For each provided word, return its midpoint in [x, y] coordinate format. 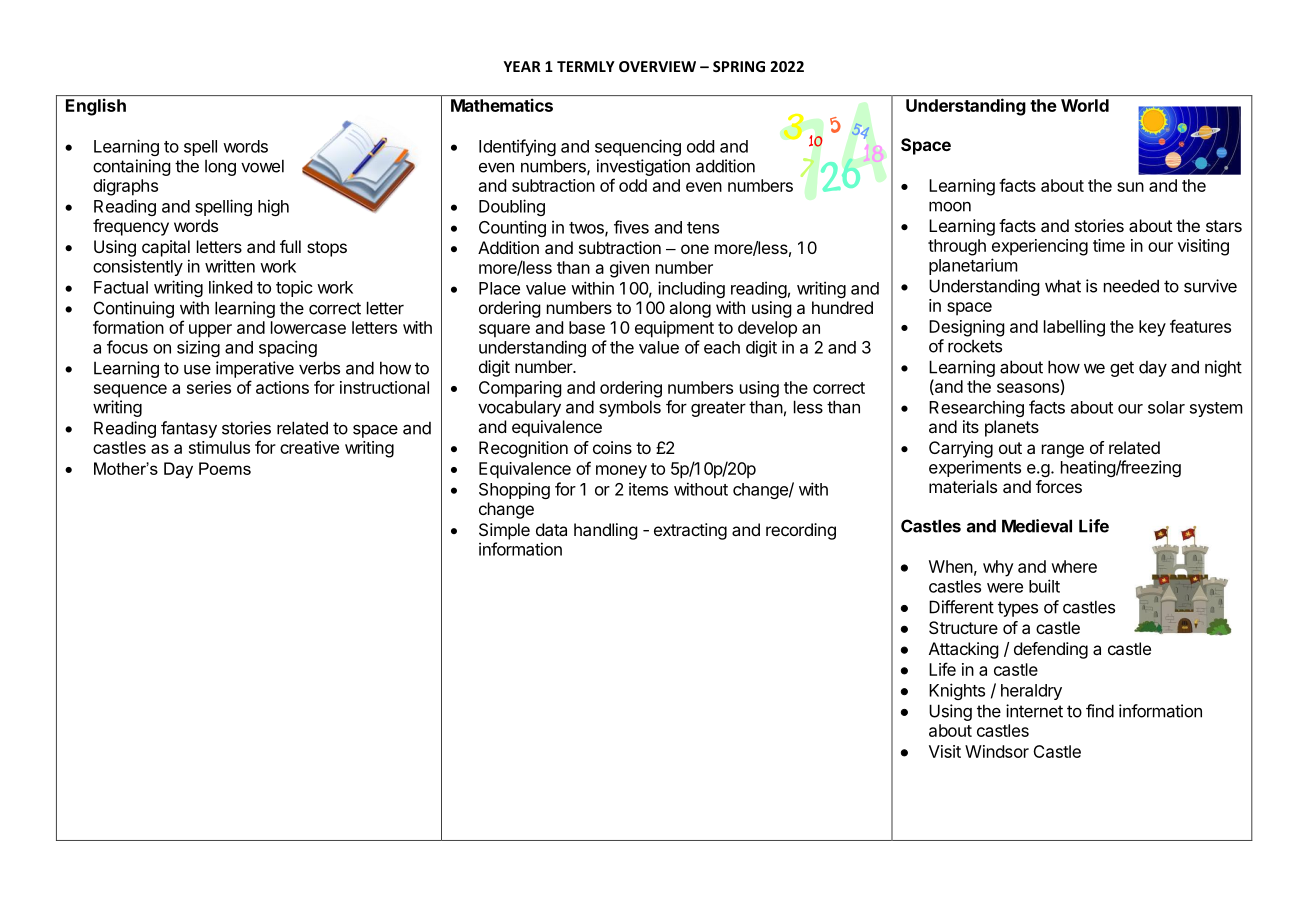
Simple [504, 531]
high [273, 207]
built [1044, 586]
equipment [674, 329]
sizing [198, 348]
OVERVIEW [657, 66]
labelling [1074, 328]
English [96, 107]
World [1085, 105]
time [1109, 245]
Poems [225, 468]
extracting [690, 531]
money [621, 472]
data [551, 529]
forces [1059, 486]
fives [631, 227]
